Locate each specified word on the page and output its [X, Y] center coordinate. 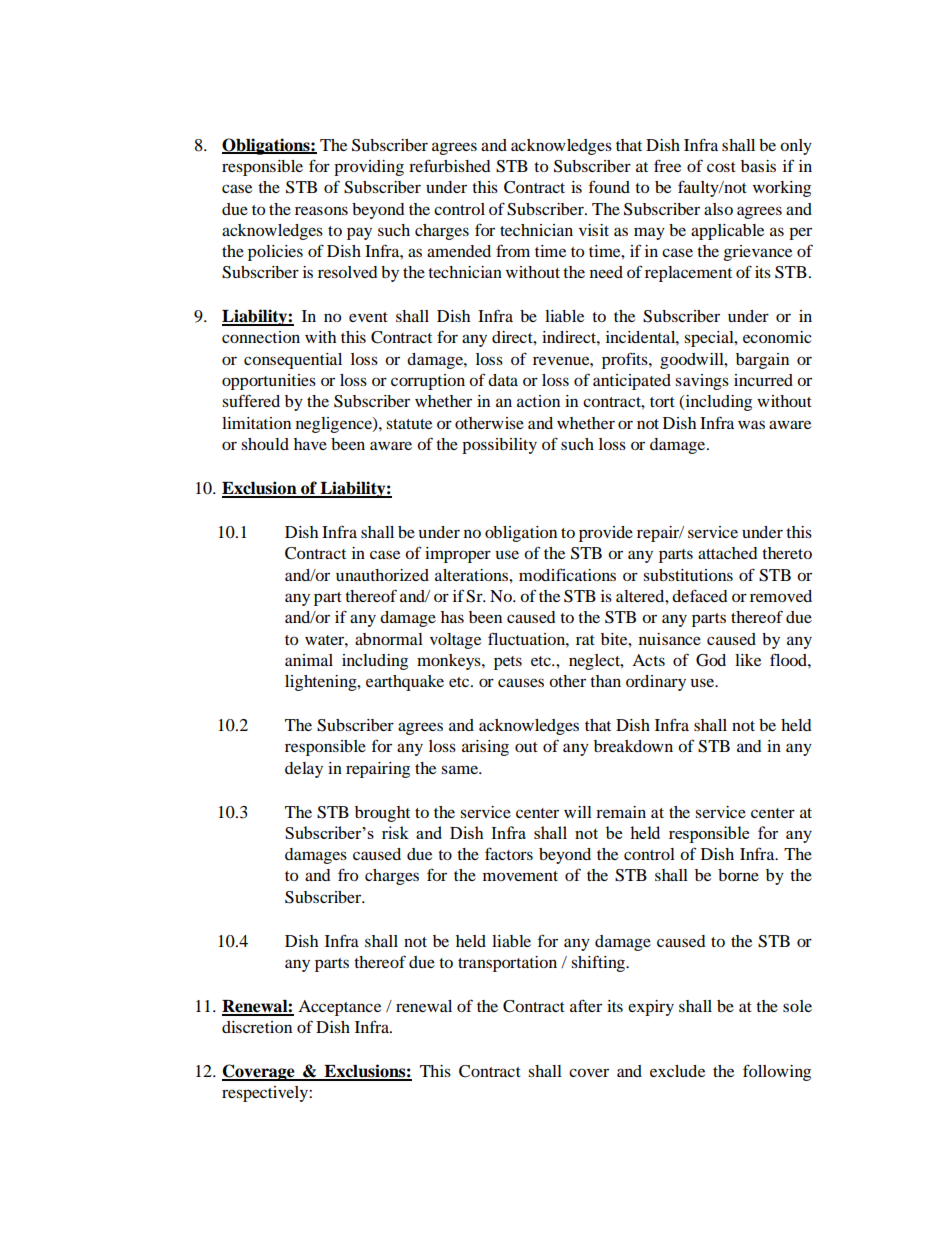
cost [721, 167]
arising [485, 748]
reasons [321, 210]
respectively [266, 1094]
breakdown [633, 746]
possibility [499, 446]
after [586, 1005]
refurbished [450, 165]
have [310, 444]
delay [304, 770]
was [751, 424]
